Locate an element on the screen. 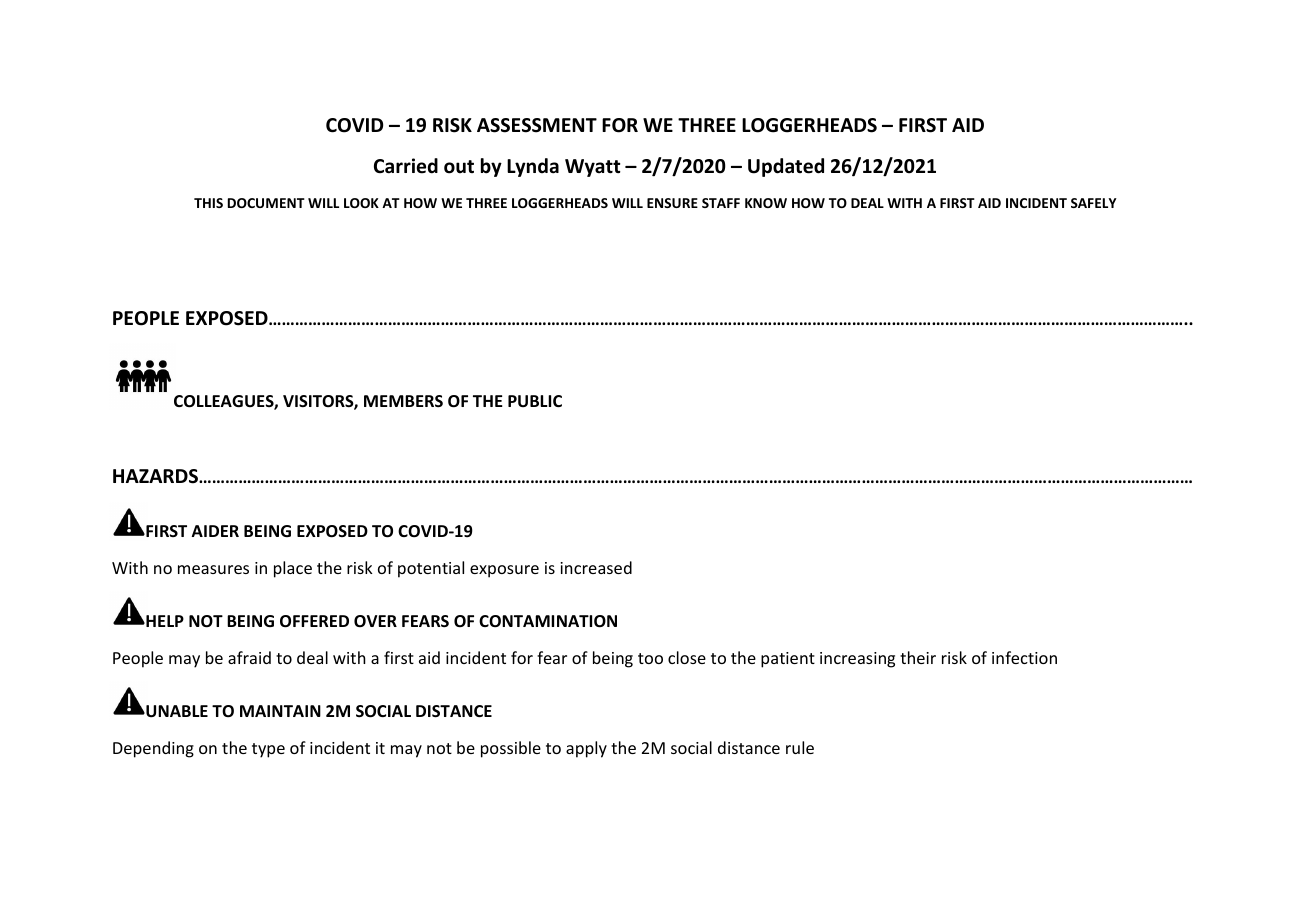 Image resolution: width=1308 pixels, height=924 pixels. type is located at coordinates (268, 750).
